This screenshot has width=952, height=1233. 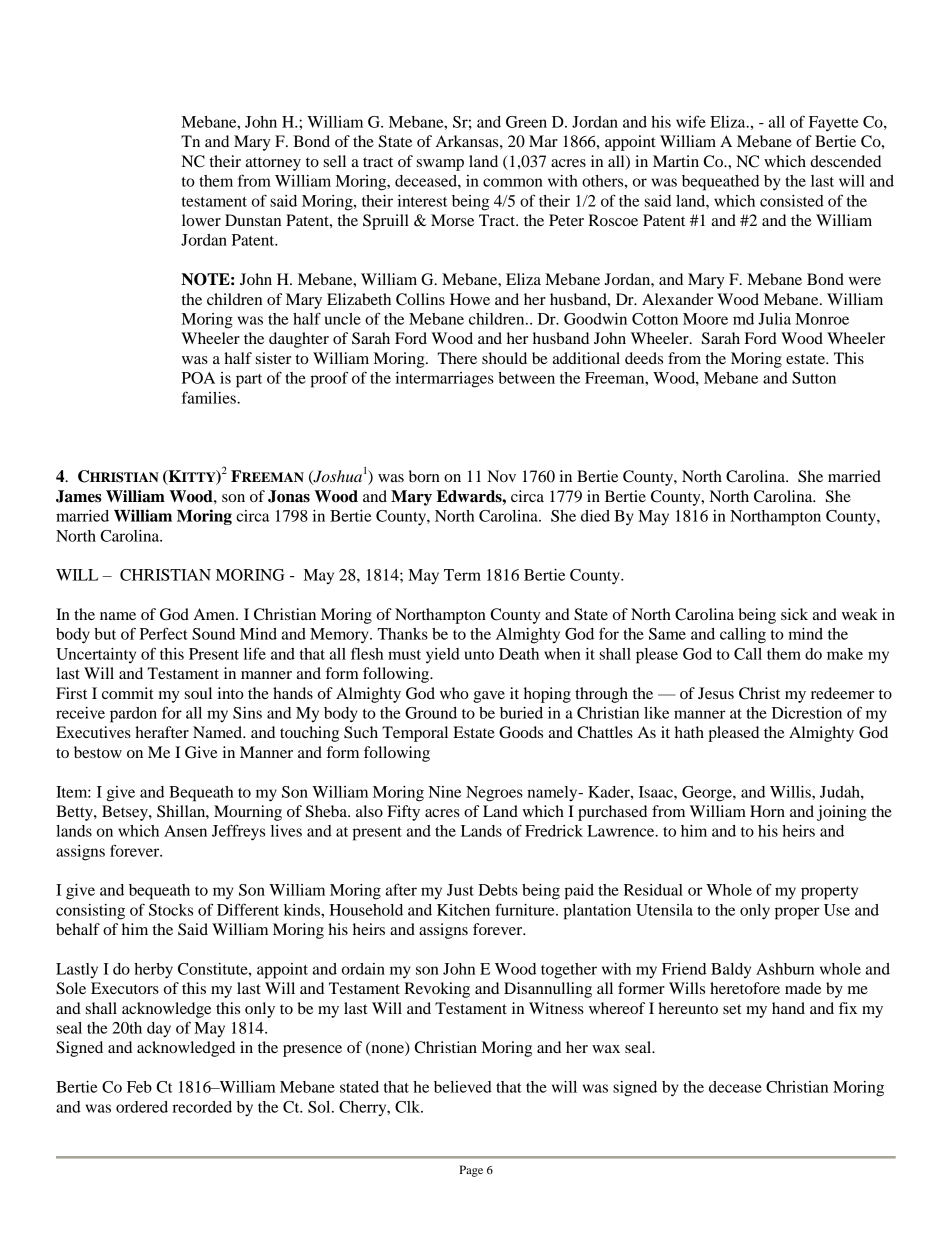 What do you see at coordinates (126, 813) in the screenshot?
I see `Betsey` at bounding box center [126, 813].
